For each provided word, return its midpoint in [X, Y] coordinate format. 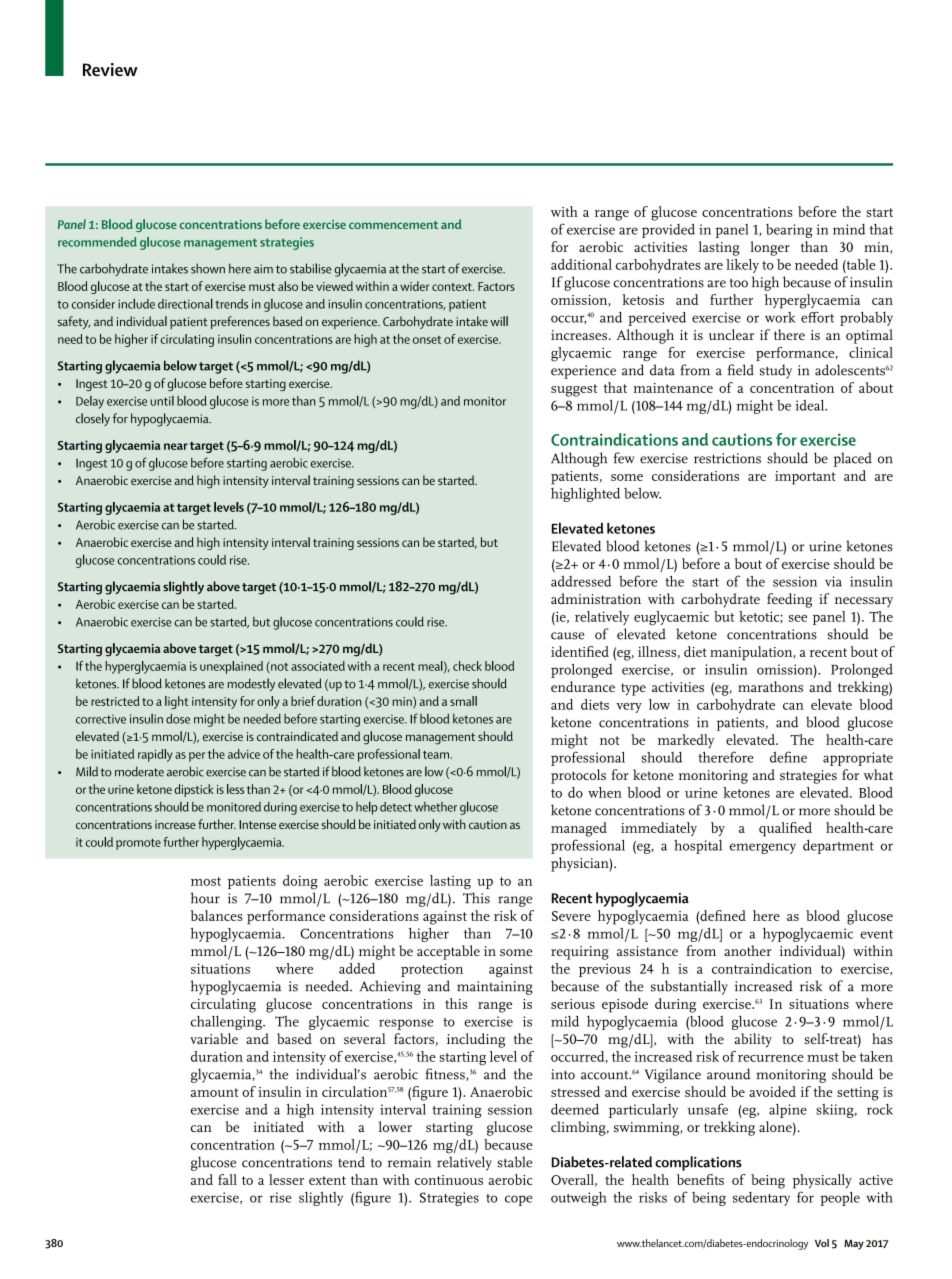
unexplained [231, 667]
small [463, 701]
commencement [393, 225]
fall [227, 1179]
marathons [770, 686]
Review [110, 69]
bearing [789, 231]
